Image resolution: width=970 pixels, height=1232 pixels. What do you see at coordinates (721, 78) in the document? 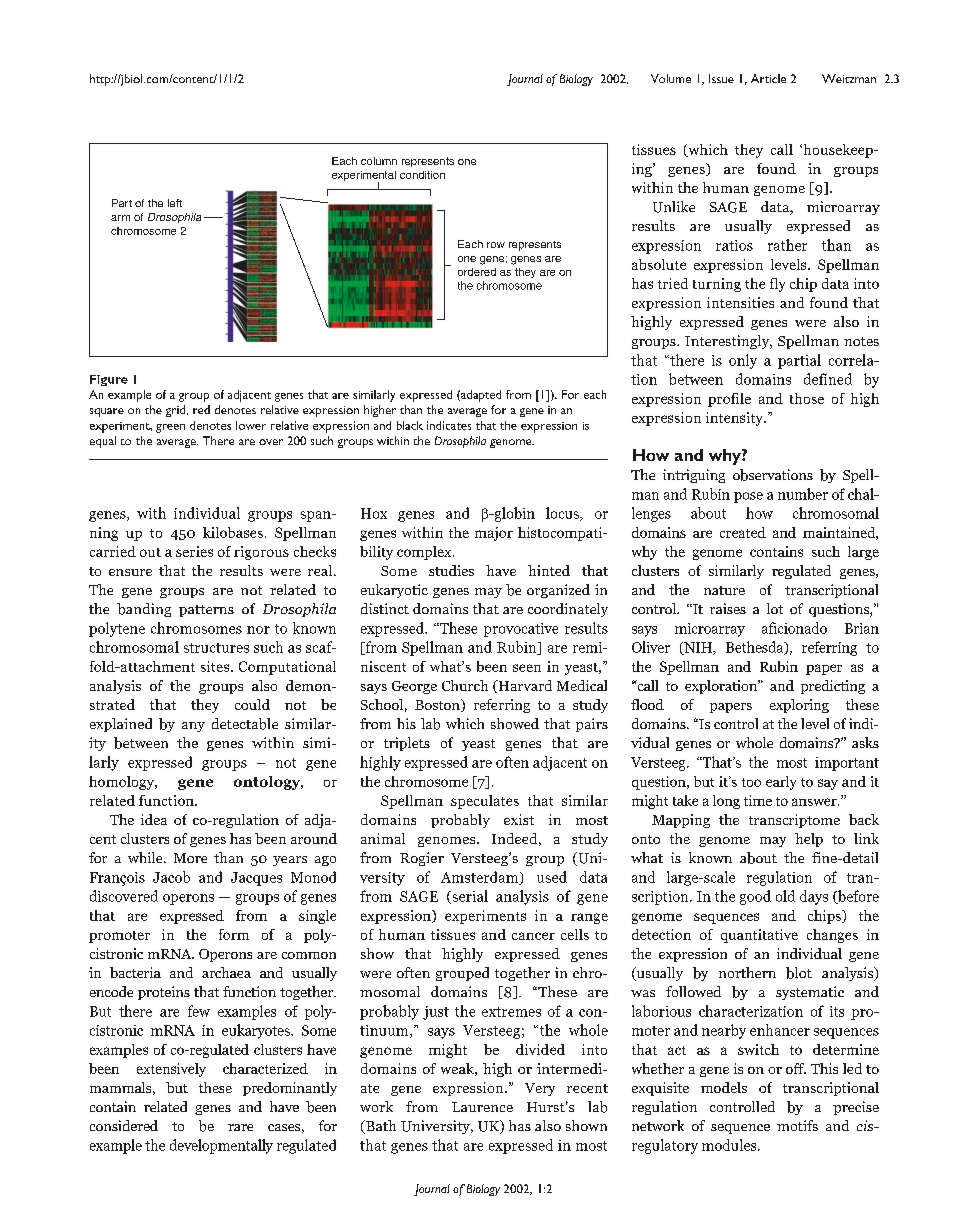
I see `Issue` at bounding box center [721, 78].
